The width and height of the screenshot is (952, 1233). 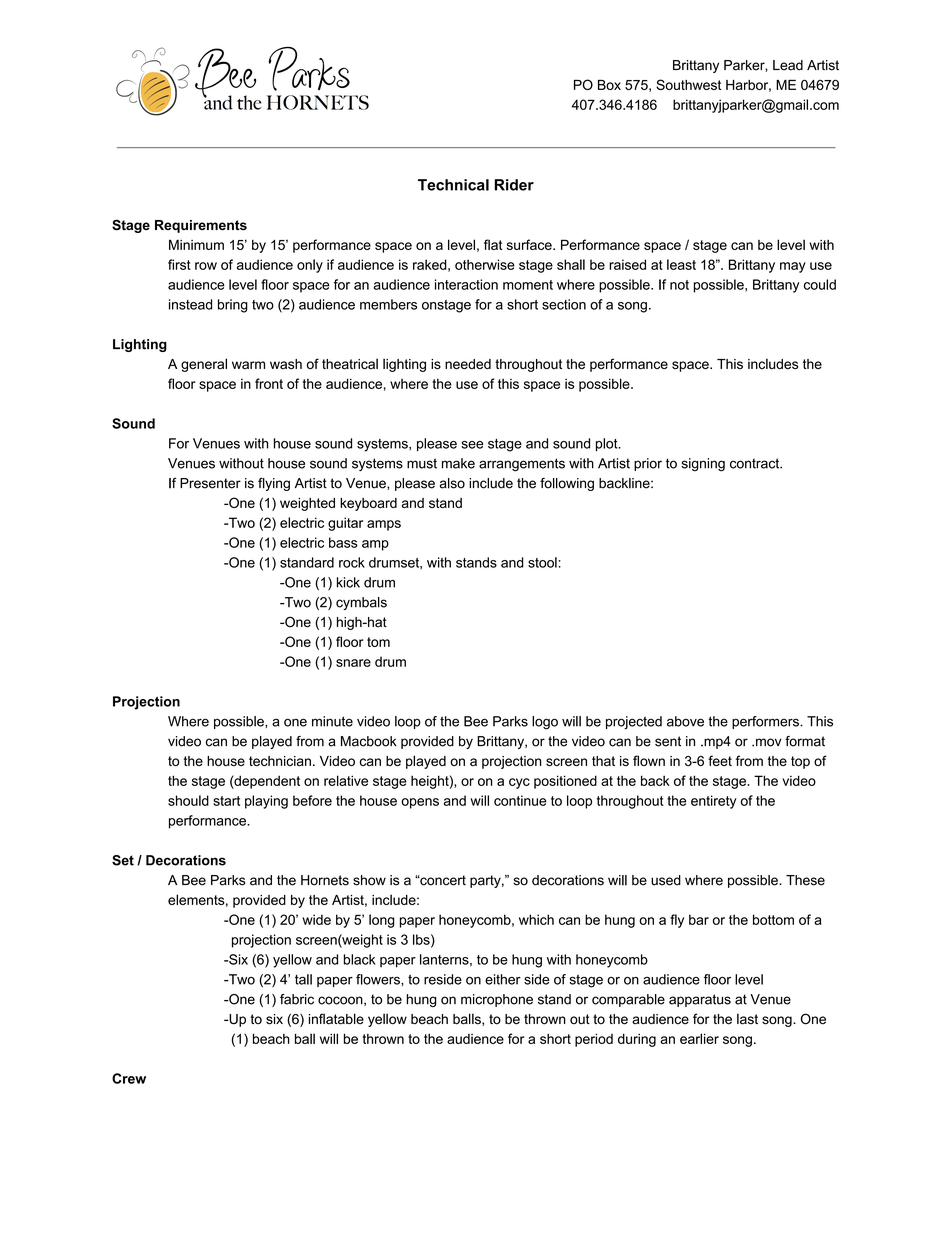 I want to click on stool, so click(x=542, y=562).
